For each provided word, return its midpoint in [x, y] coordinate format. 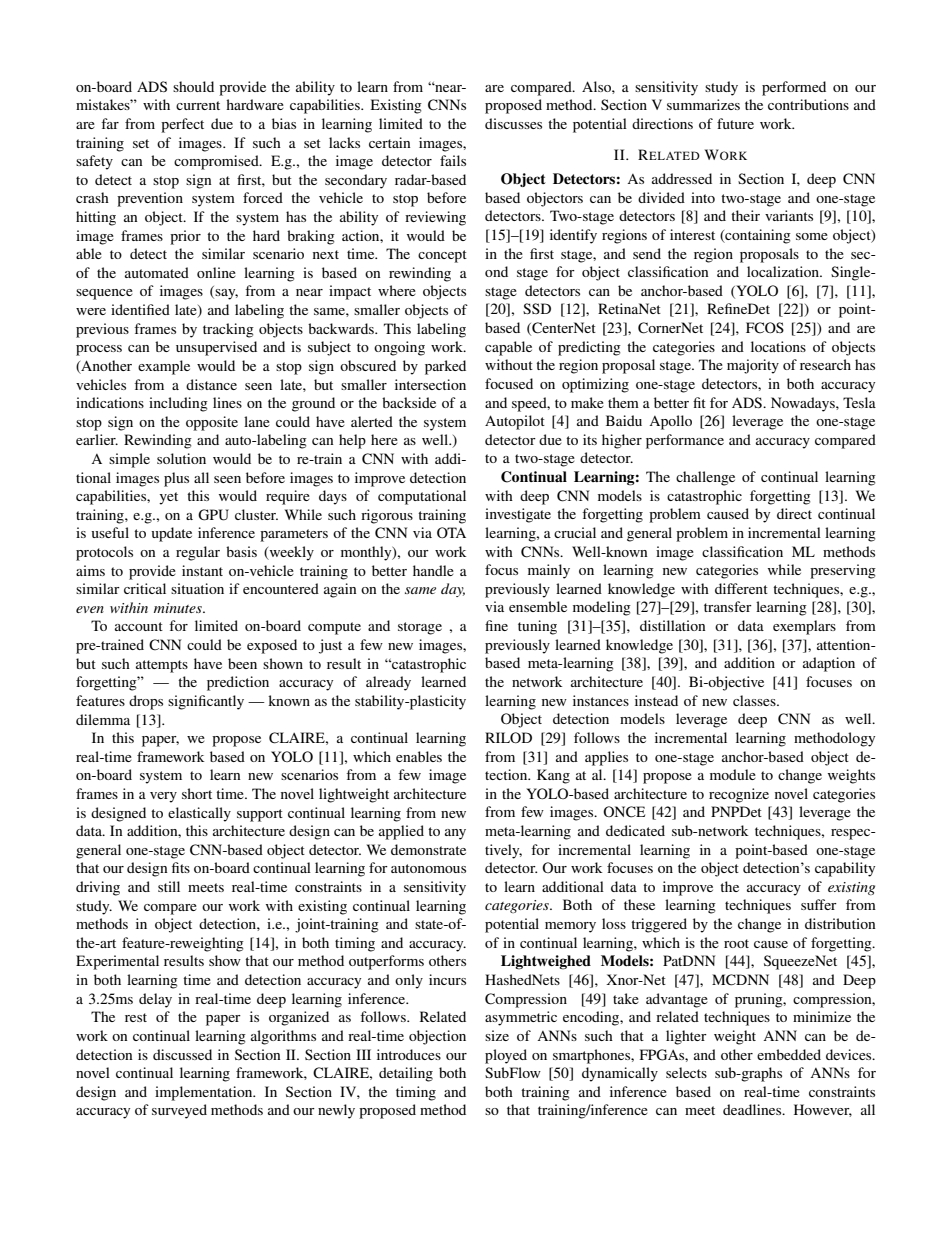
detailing [406, 1074]
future [735, 123]
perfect [182, 125]
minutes [179, 608]
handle [433, 570]
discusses [513, 123]
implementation [205, 1093]
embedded [789, 1054]
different [741, 588]
